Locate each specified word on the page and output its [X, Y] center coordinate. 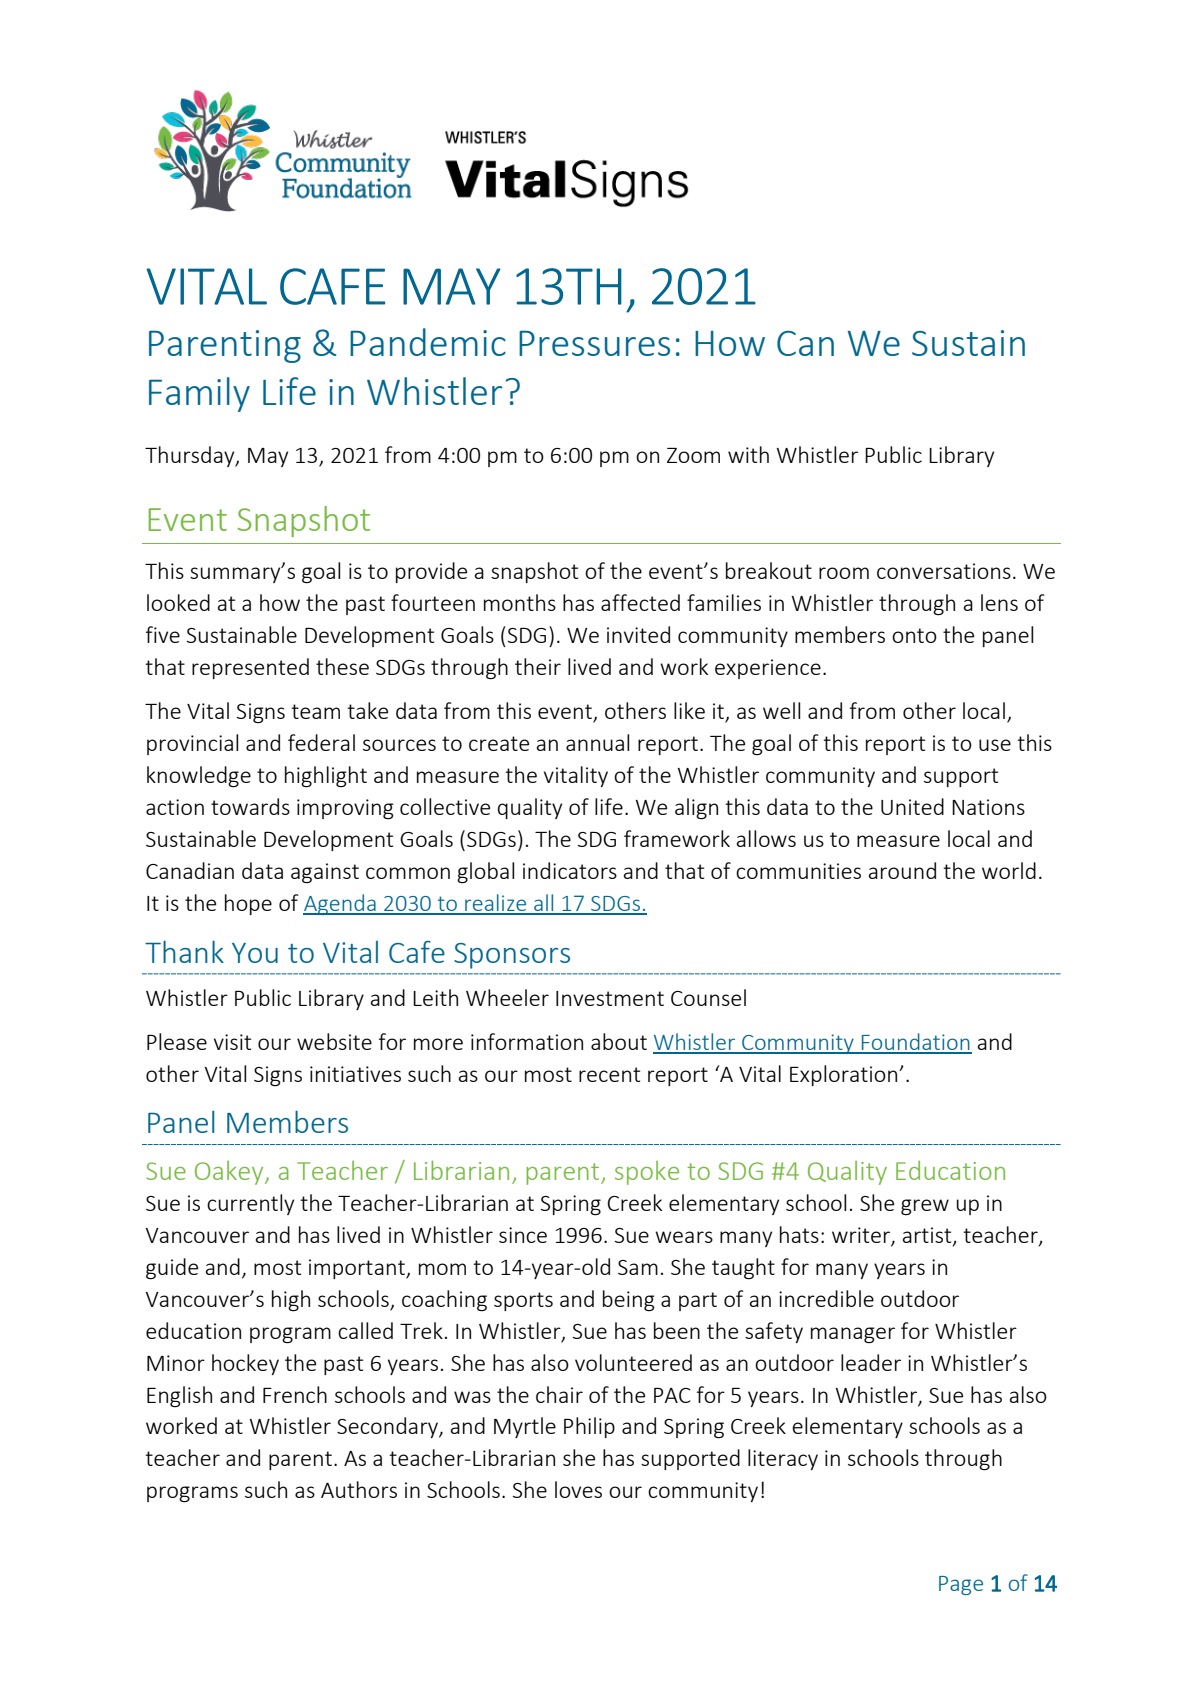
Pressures [594, 343]
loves [578, 1489]
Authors [359, 1489]
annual [597, 742]
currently [250, 1204]
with [748, 454]
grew [925, 1207]
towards [250, 806]
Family [199, 394]
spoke [647, 1173]
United [912, 806]
